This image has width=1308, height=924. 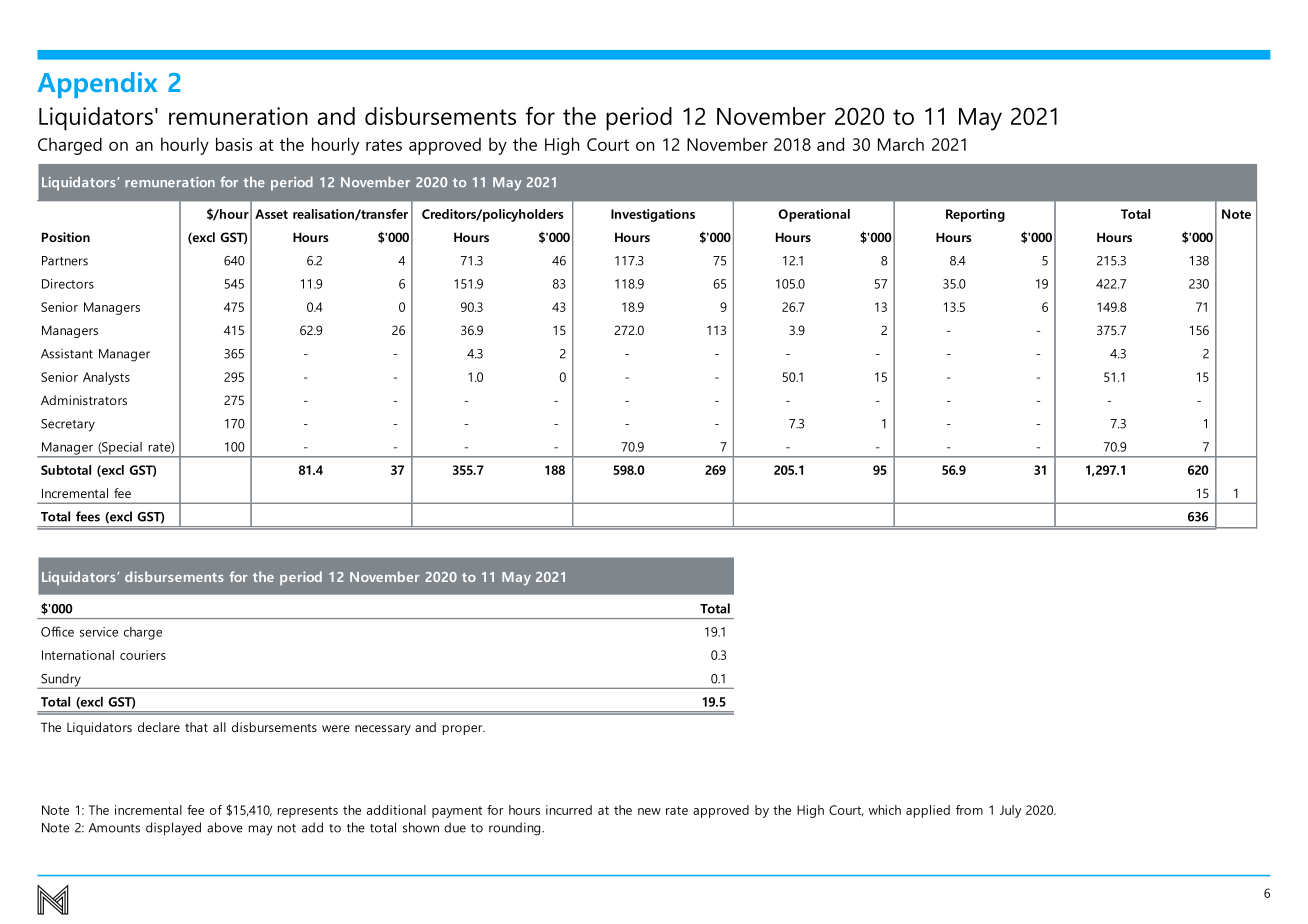 What do you see at coordinates (653, 215) in the image?
I see `Investigations` at bounding box center [653, 215].
